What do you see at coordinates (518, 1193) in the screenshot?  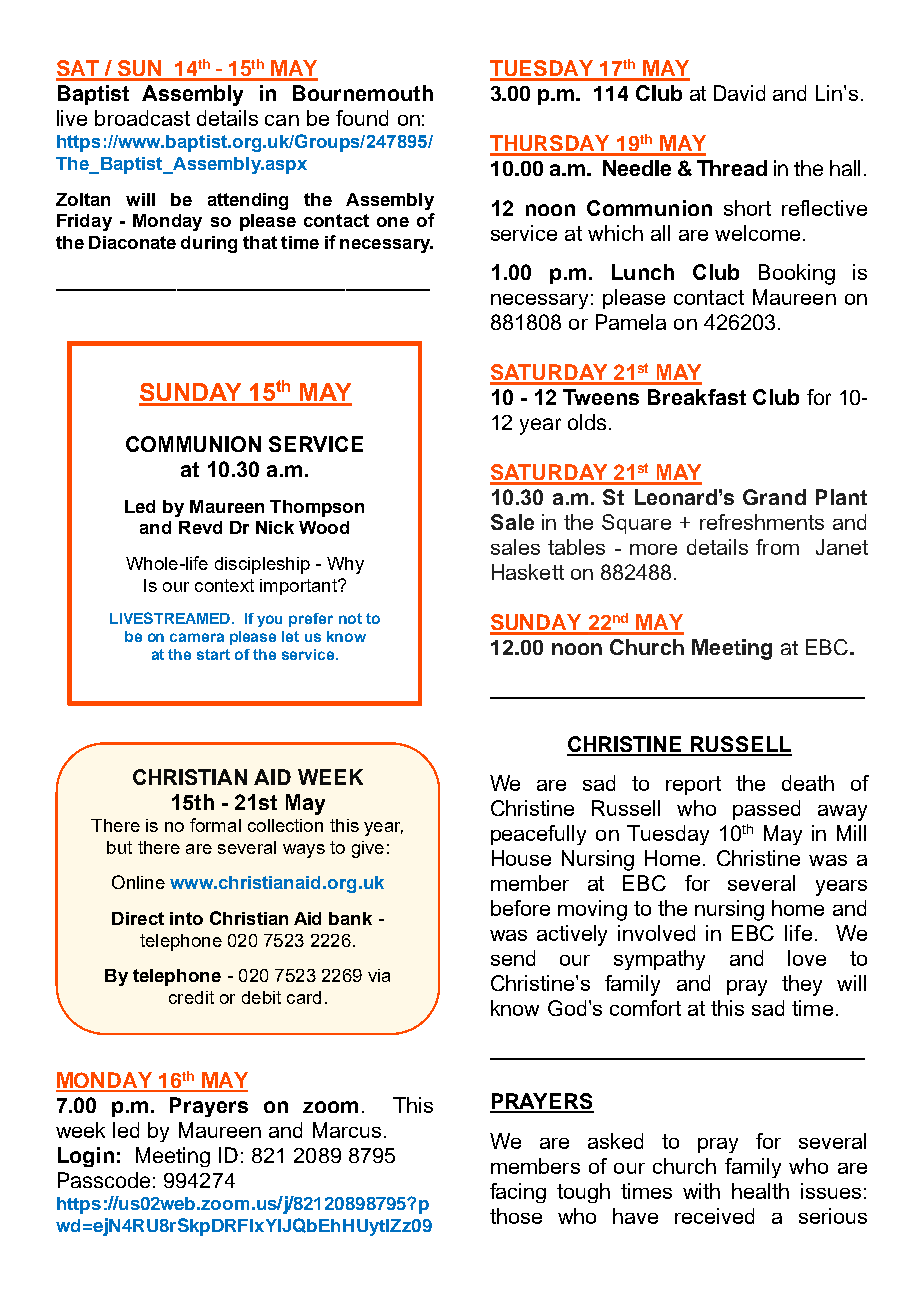 I see `facing` at bounding box center [518, 1193].
